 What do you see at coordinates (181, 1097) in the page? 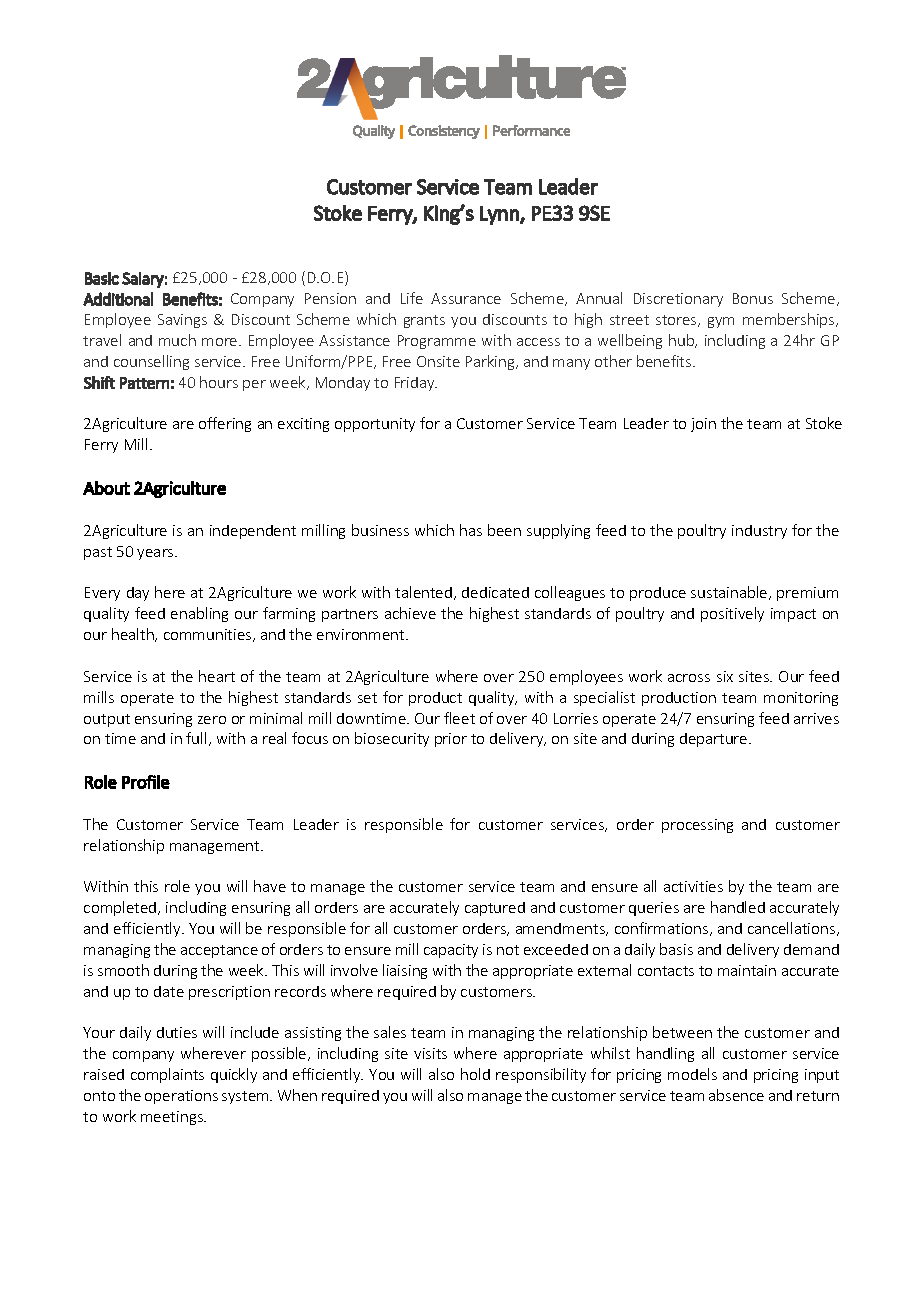
I see `operations` at bounding box center [181, 1097].
